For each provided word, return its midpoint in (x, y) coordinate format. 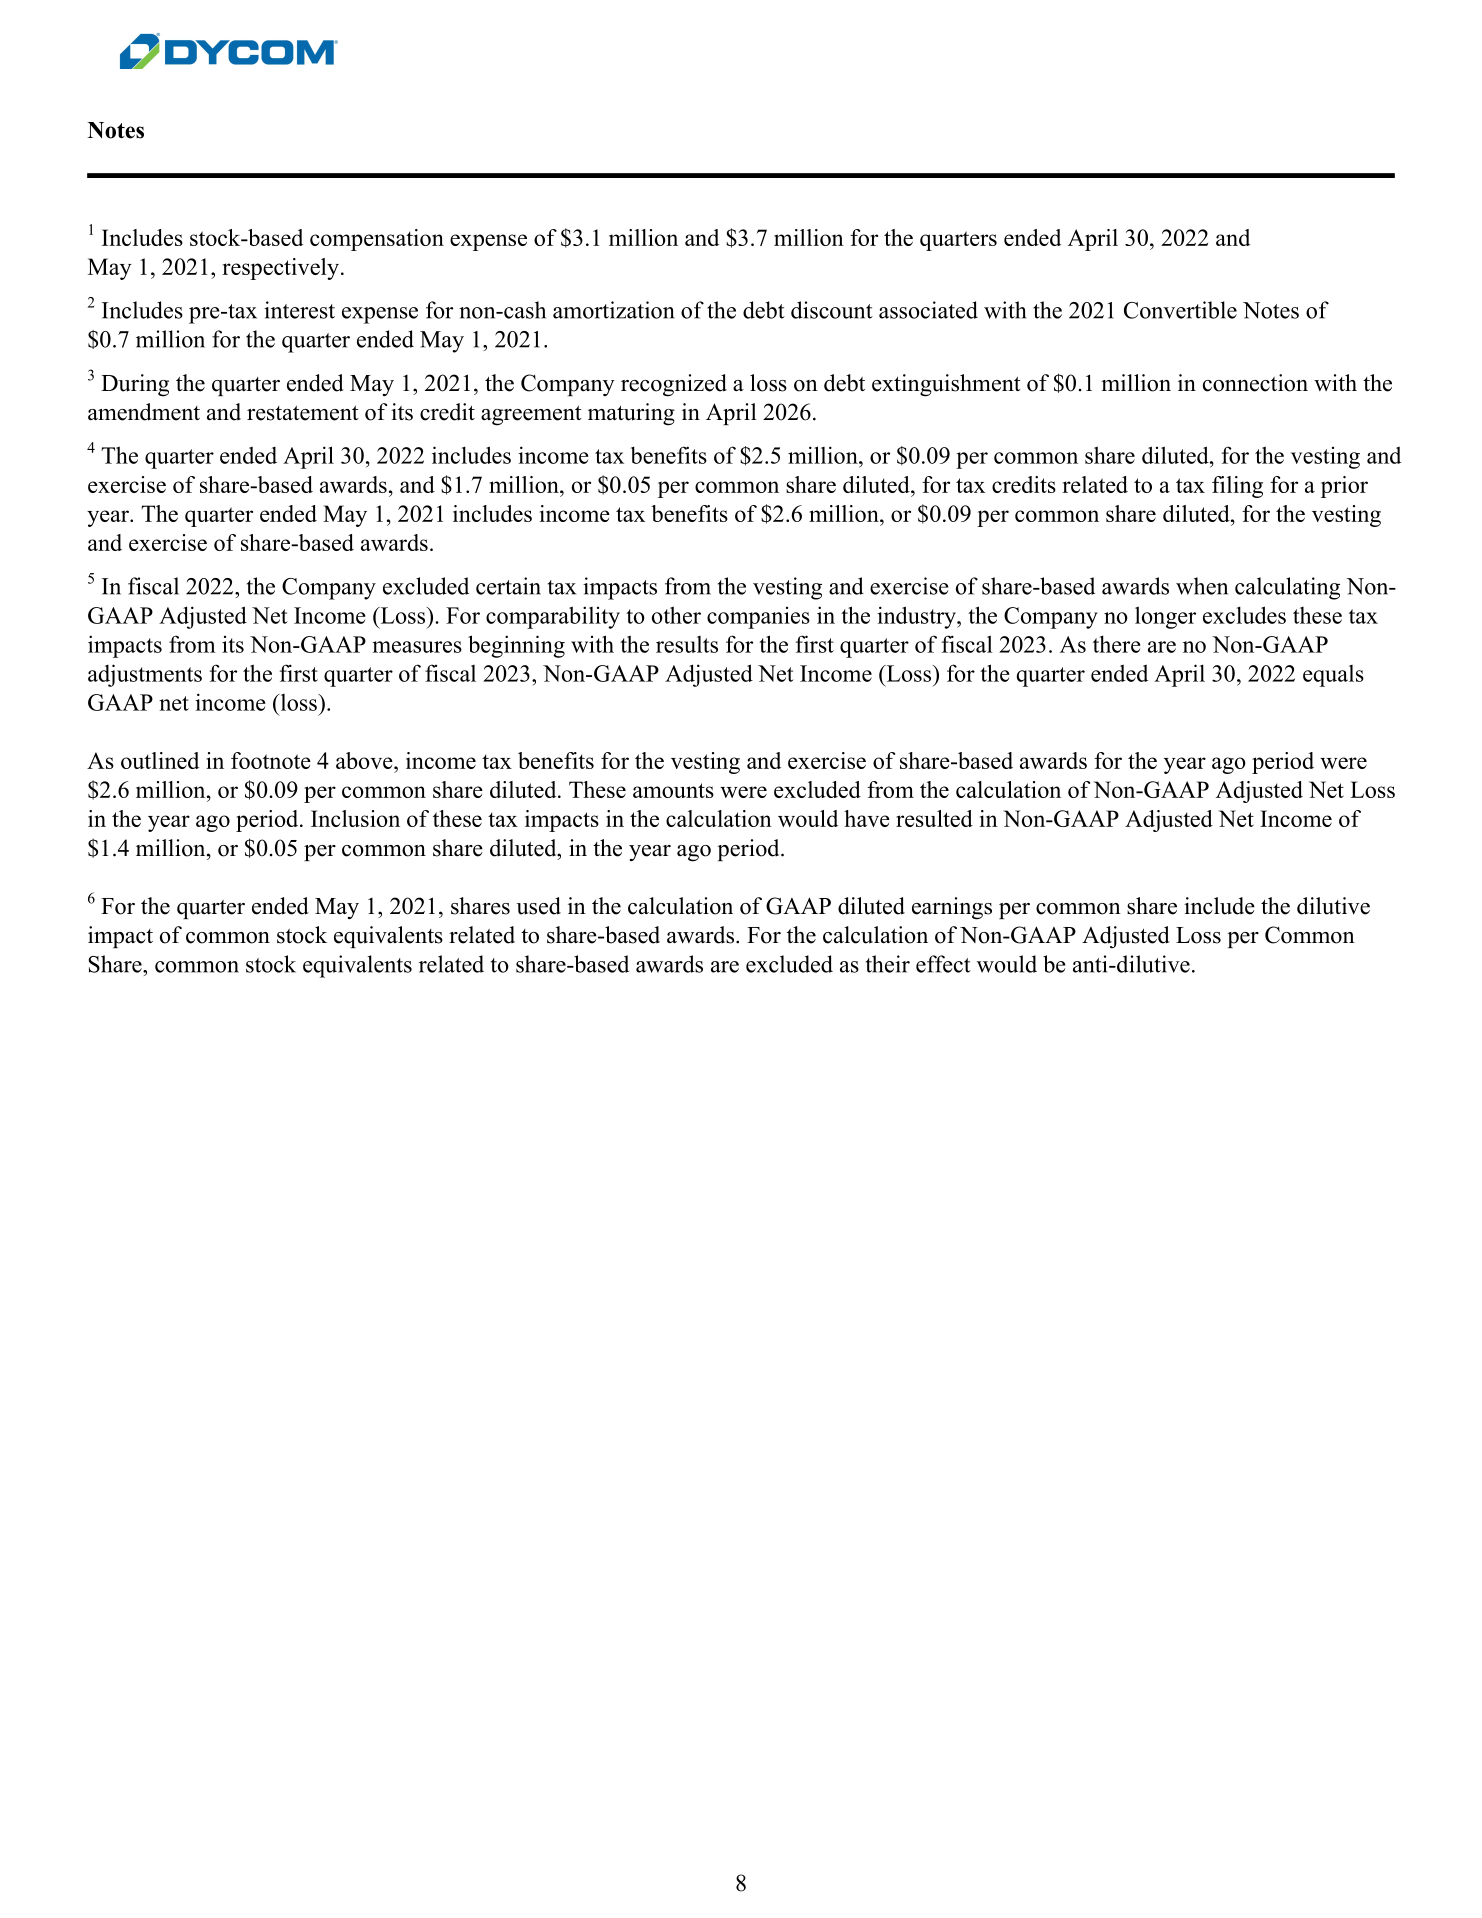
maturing (631, 414)
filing (1237, 487)
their (888, 964)
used (538, 906)
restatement (303, 413)
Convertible (1180, 310)
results (687, 644)
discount (832, 310)
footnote (271, 760)
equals (1333, 676)
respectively (282, 269)
